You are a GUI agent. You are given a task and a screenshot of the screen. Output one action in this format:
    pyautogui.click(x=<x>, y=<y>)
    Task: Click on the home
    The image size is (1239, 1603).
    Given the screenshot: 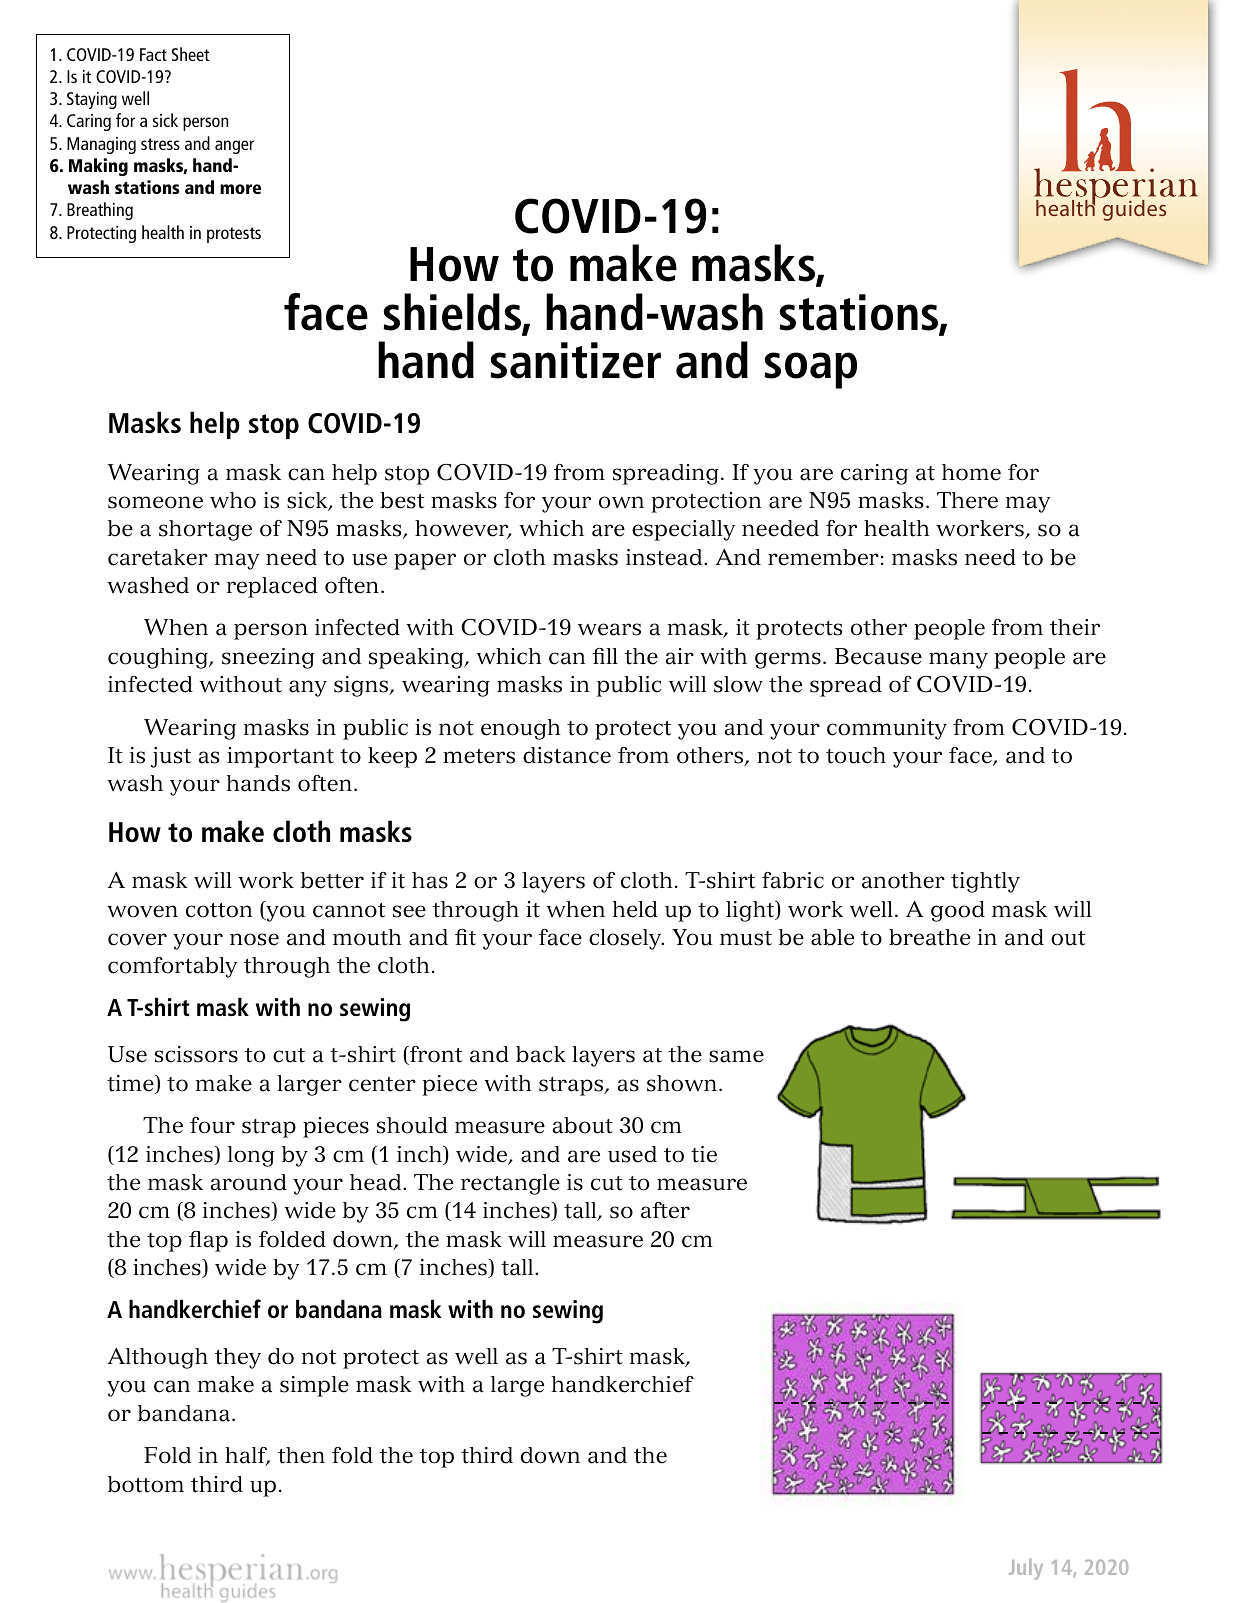 What is the action you would take?
    pyautogui.click(x=971, y=472)
